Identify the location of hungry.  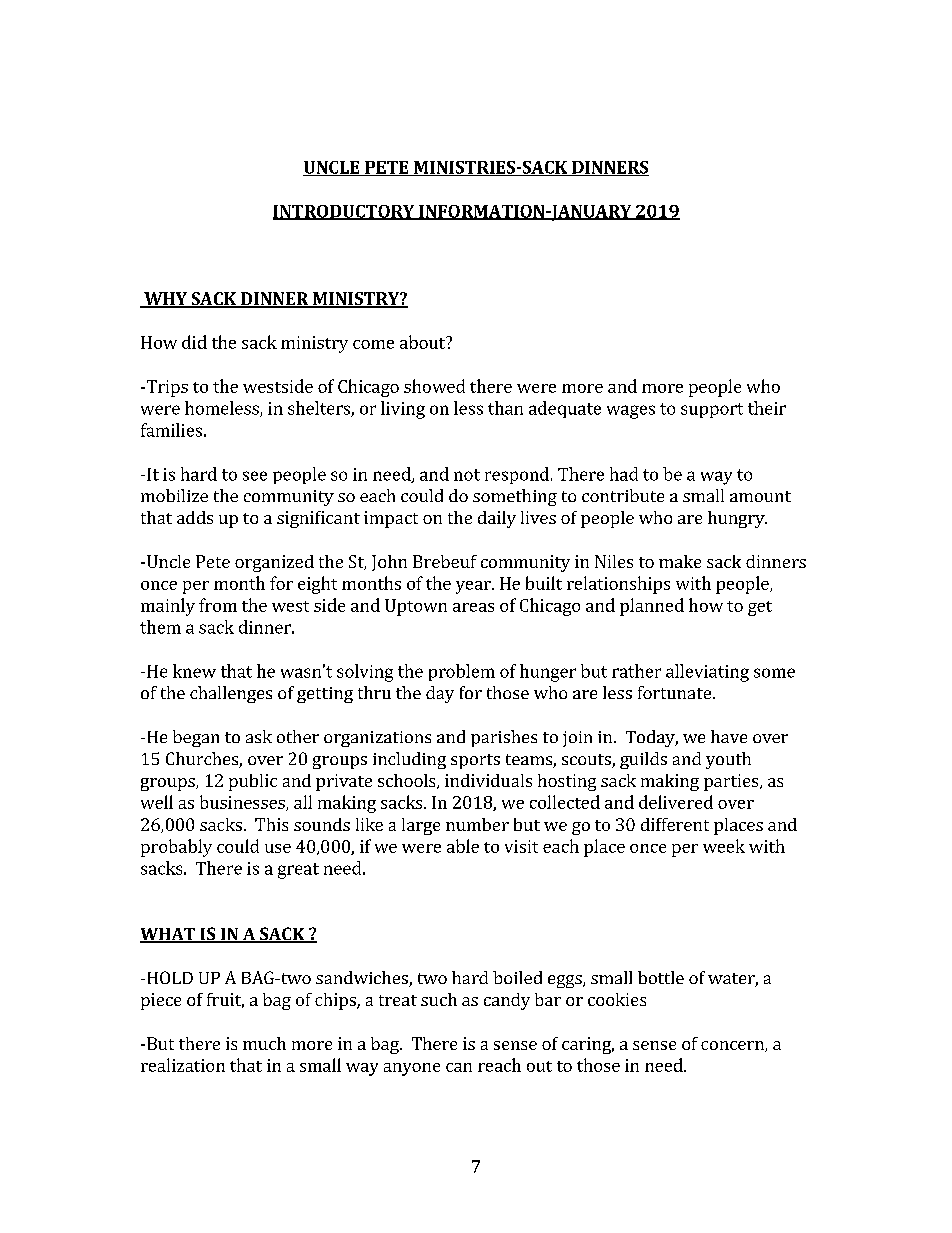
(737, 519).
